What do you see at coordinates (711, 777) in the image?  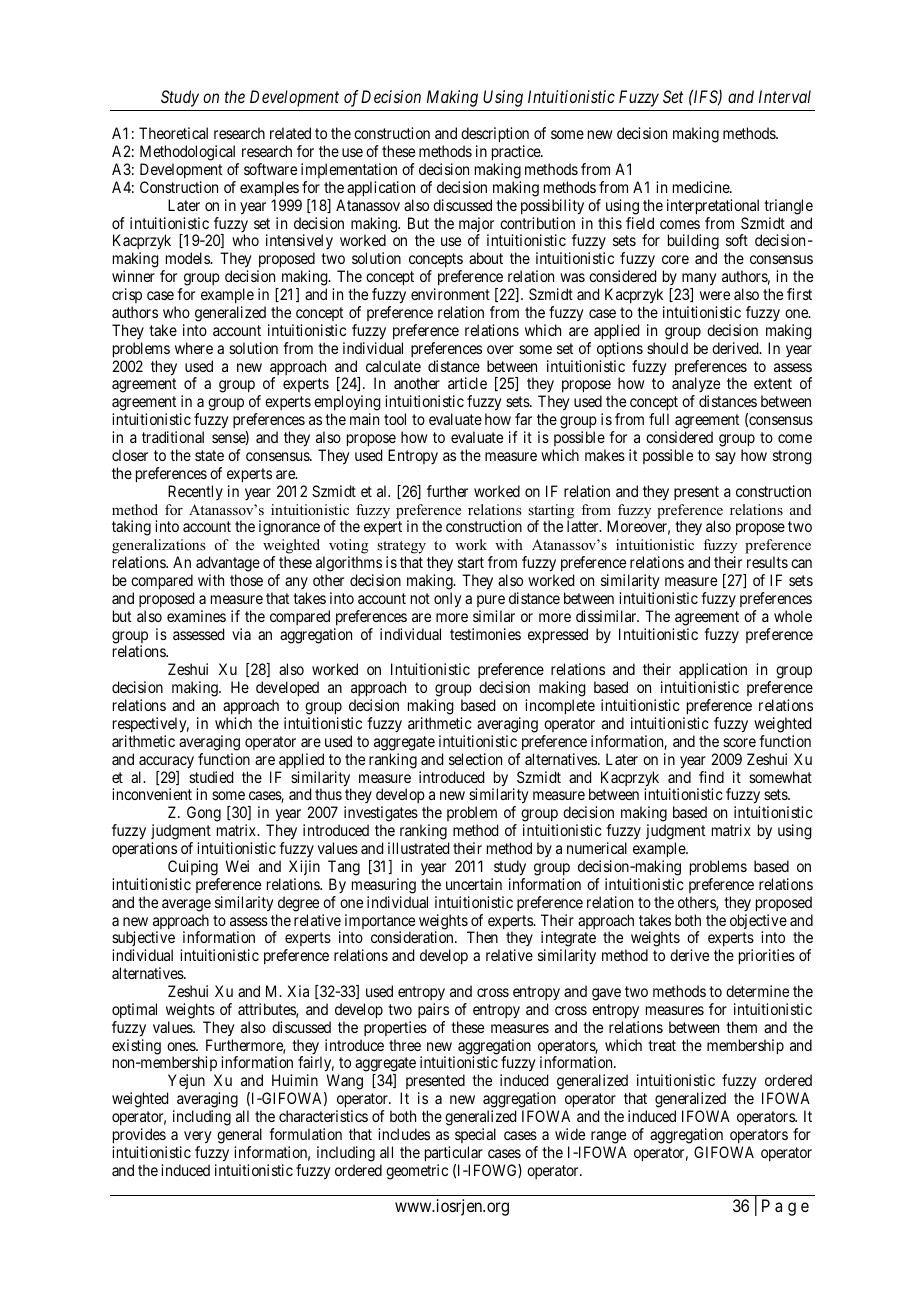 I see `find` at bounding box center [711, 777].
